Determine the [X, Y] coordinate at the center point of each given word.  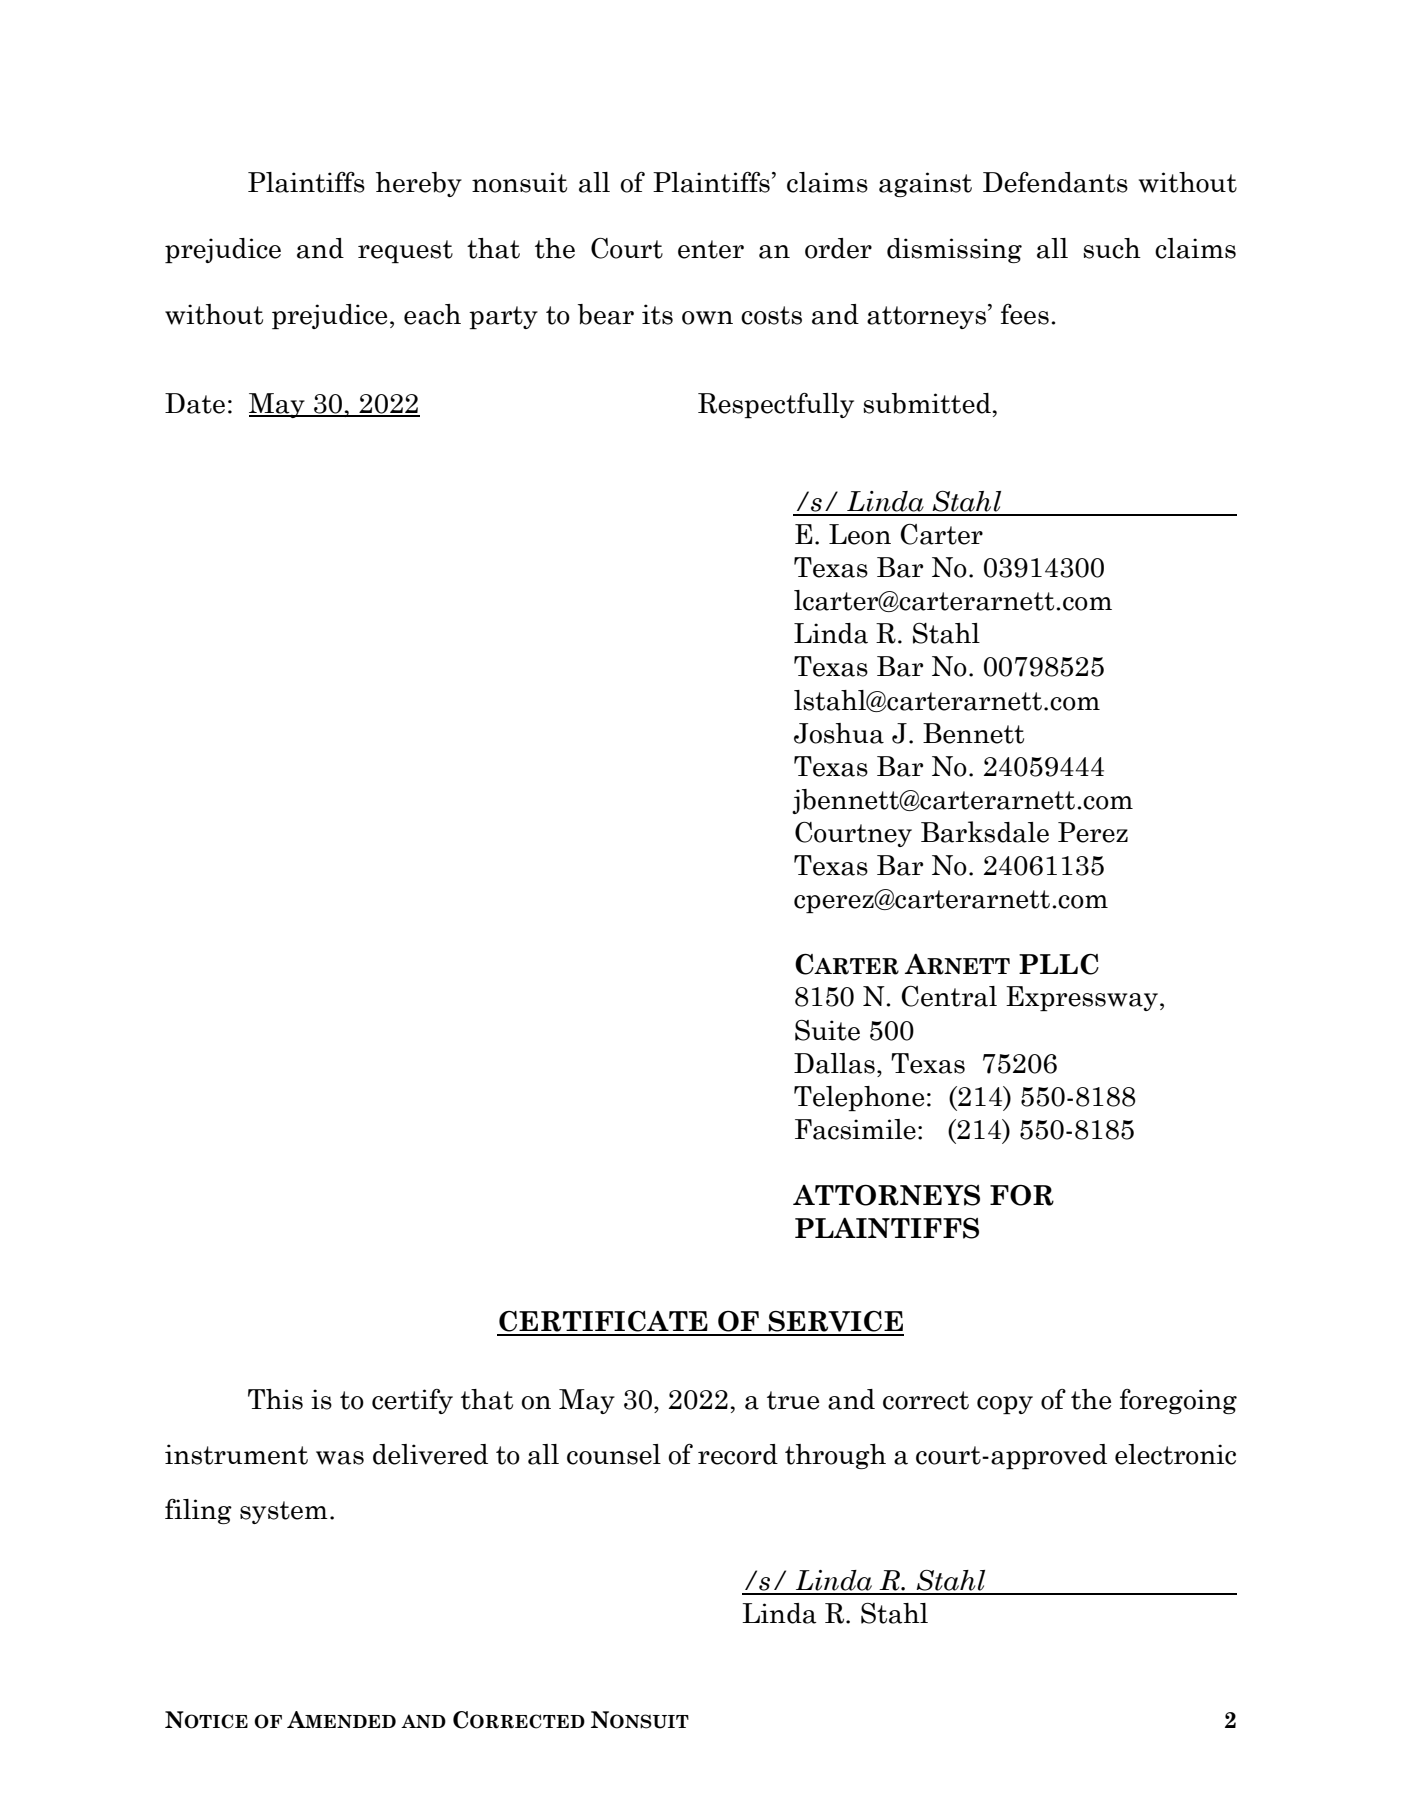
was [340, 1458]
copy [1005, 1405]
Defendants [1055, 182]
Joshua [839, 733]
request [405, 251]
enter [711, 249]
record [738, 1454]
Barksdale [985, 832]
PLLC [1059, 964]
